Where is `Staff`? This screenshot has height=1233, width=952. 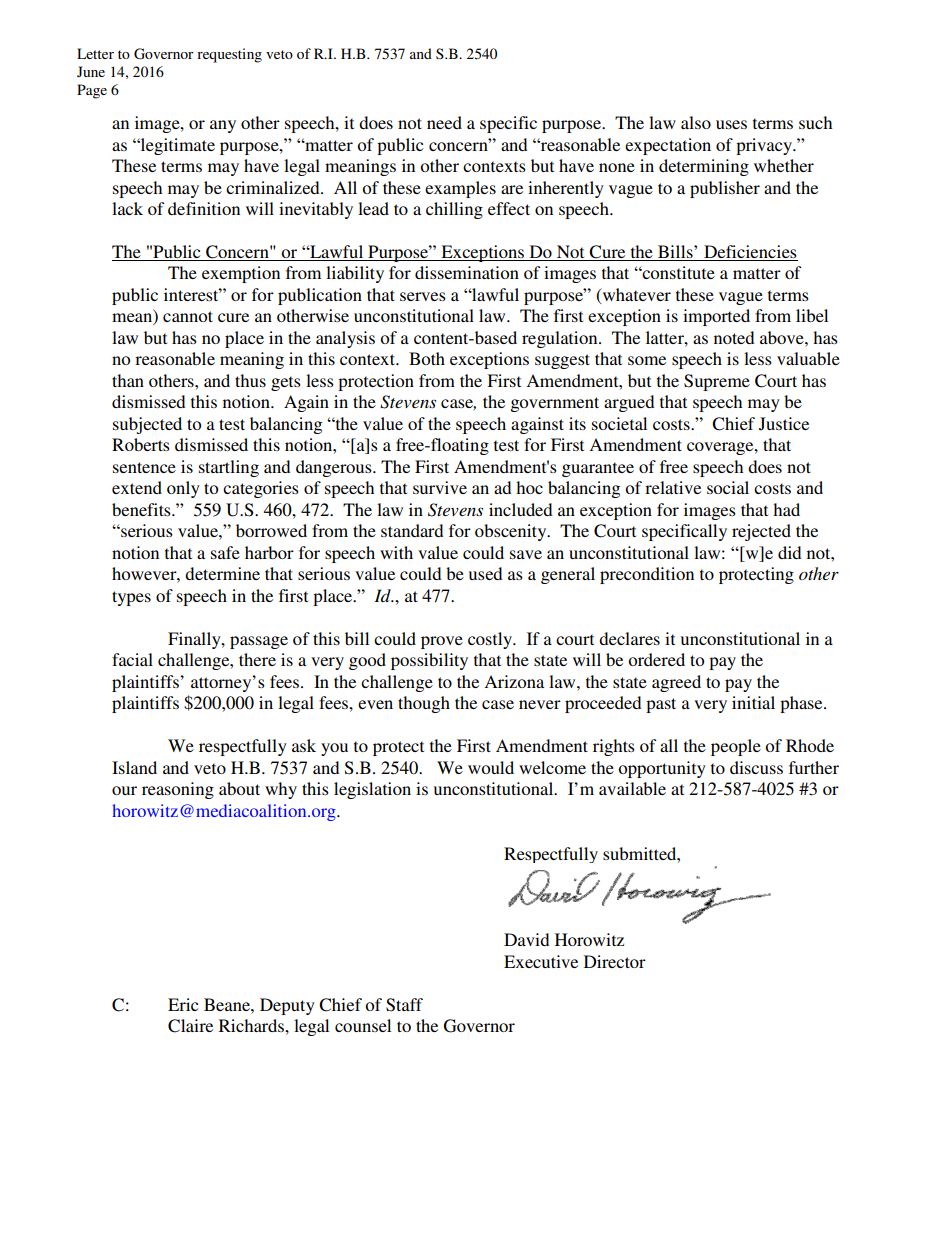
Staff is located at coordinates (404, 1005).
